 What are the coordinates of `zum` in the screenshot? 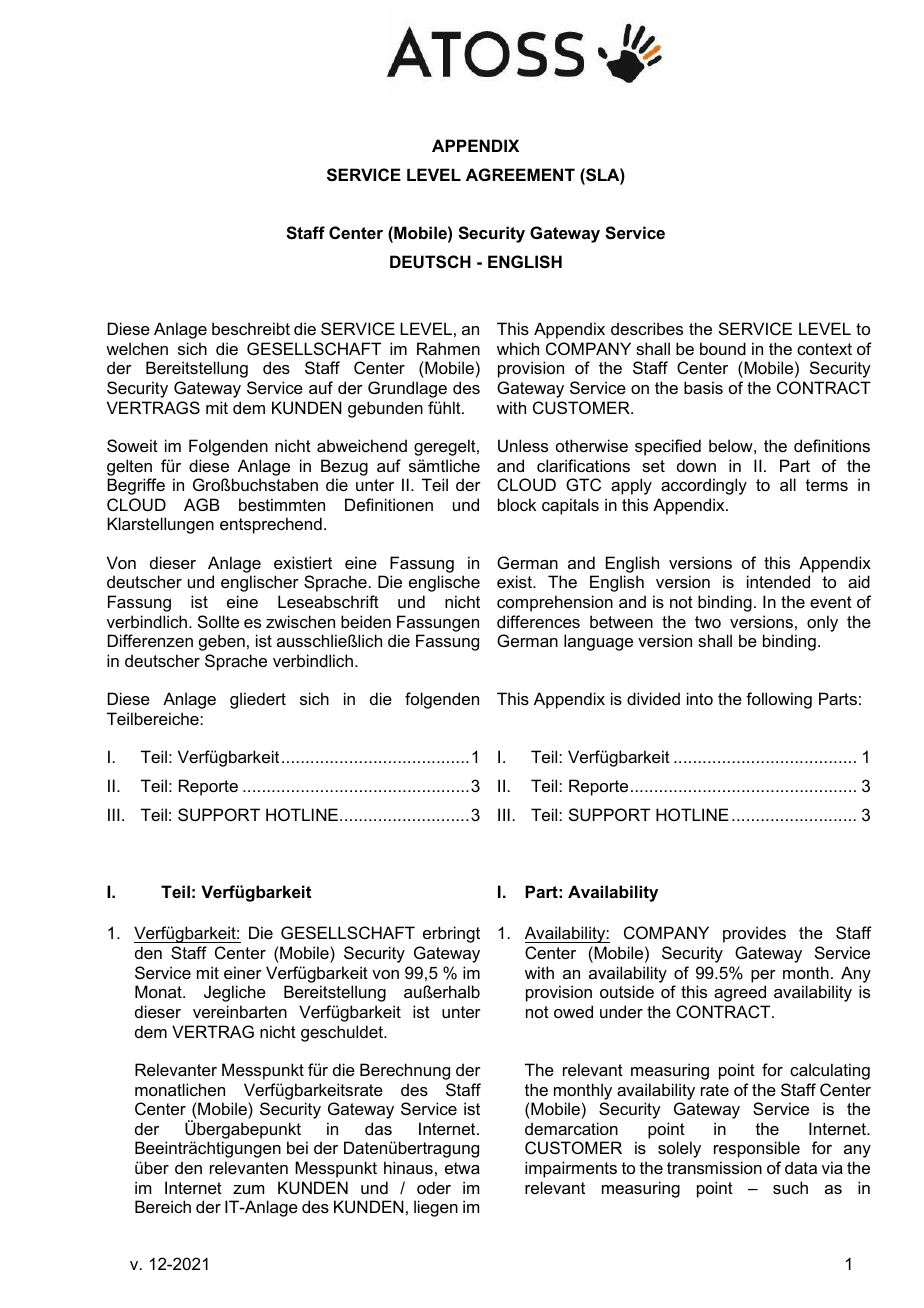 It's located at (248, 1189).
